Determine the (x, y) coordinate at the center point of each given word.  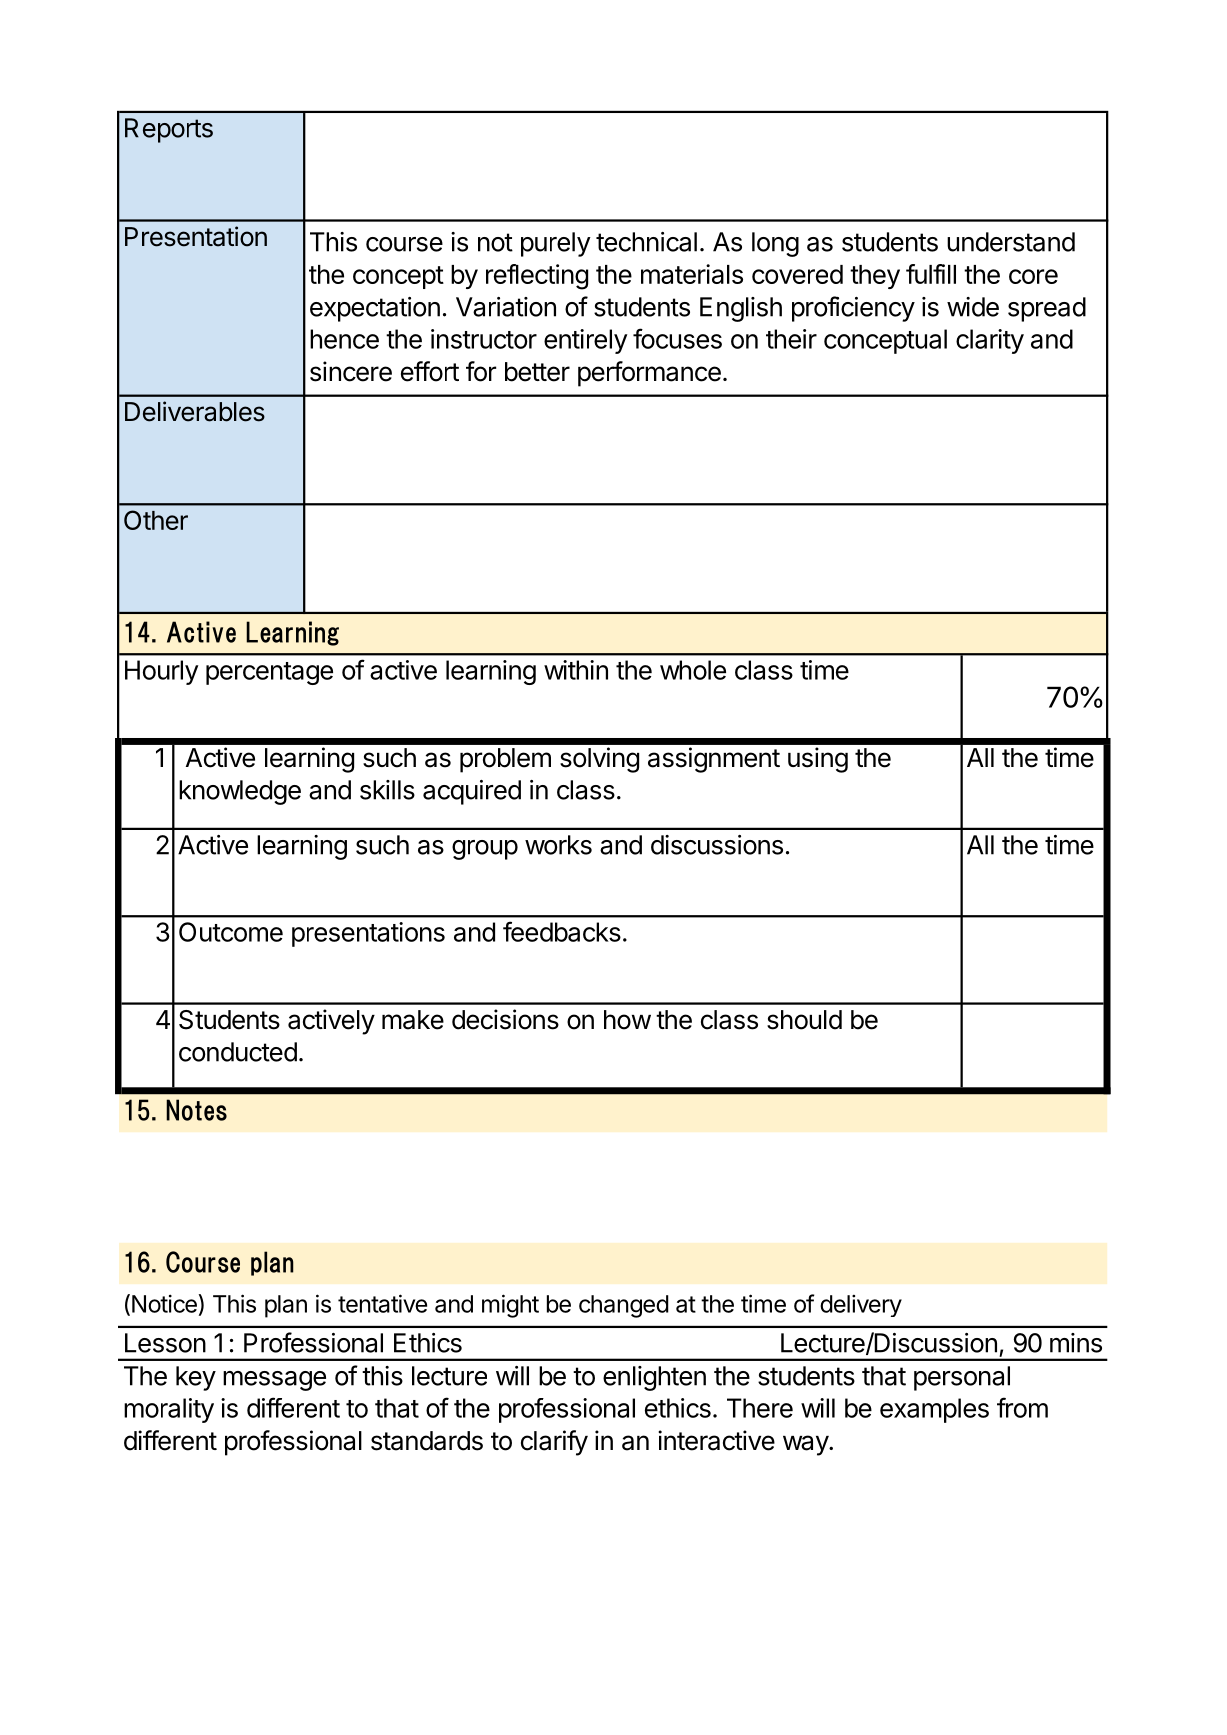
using (818, 760)
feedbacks (562, 931)
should (804, 1020)
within (576, 670)
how (627, 1020)
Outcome (231, 932)
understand (1011, 242)
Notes (196, 1110)
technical (646, 242)
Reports (169, 130)
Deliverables (195, 411)
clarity (990, 341)
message (274, 1381)
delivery (861, 1306)
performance (649, 374)
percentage (269, 673)
